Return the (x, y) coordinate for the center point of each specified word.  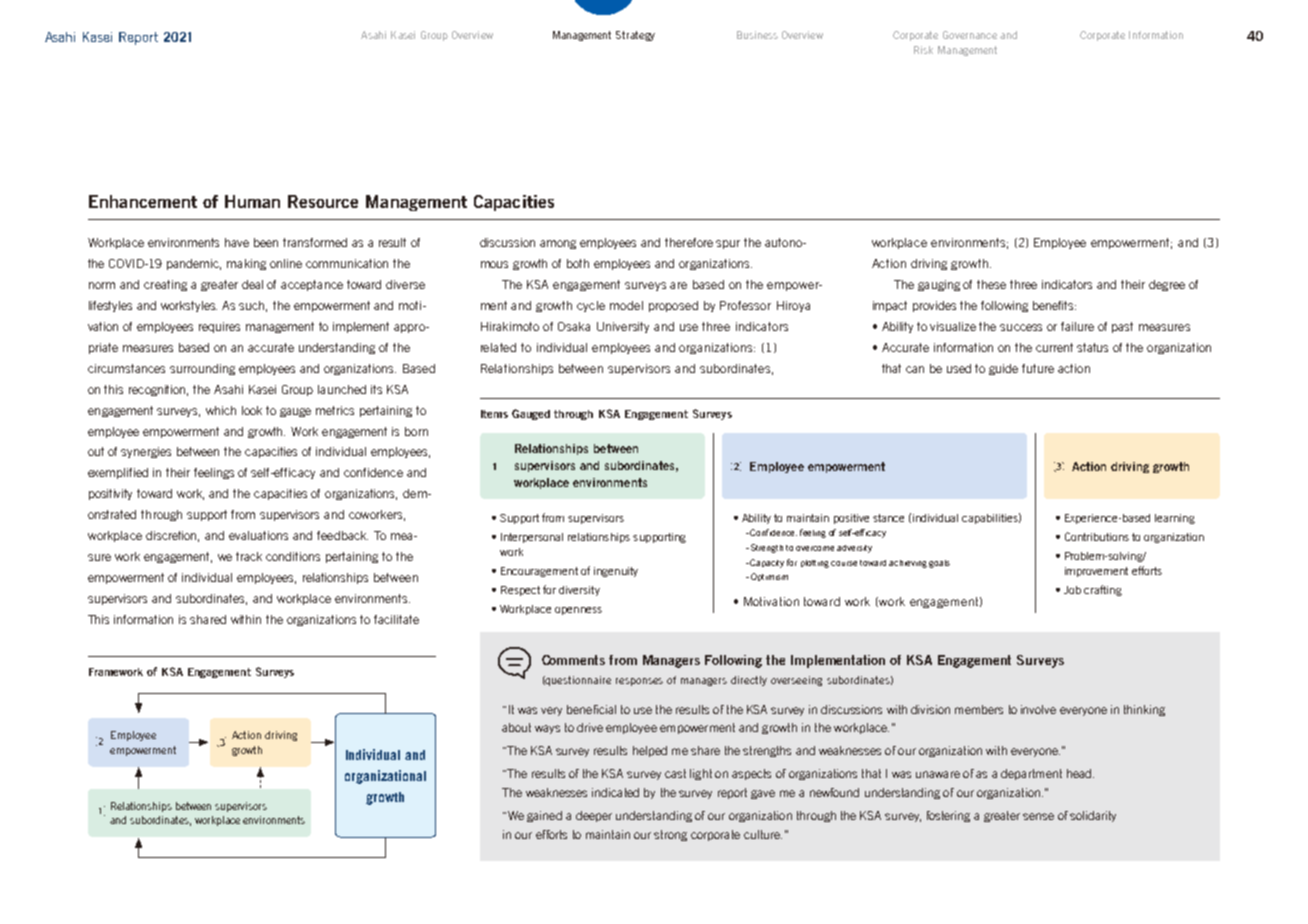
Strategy (635, 36)
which (221, 410)
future (1038, 368)
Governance (970, 35)
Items (494, 414)
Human (252, 201)
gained (544, 816)
